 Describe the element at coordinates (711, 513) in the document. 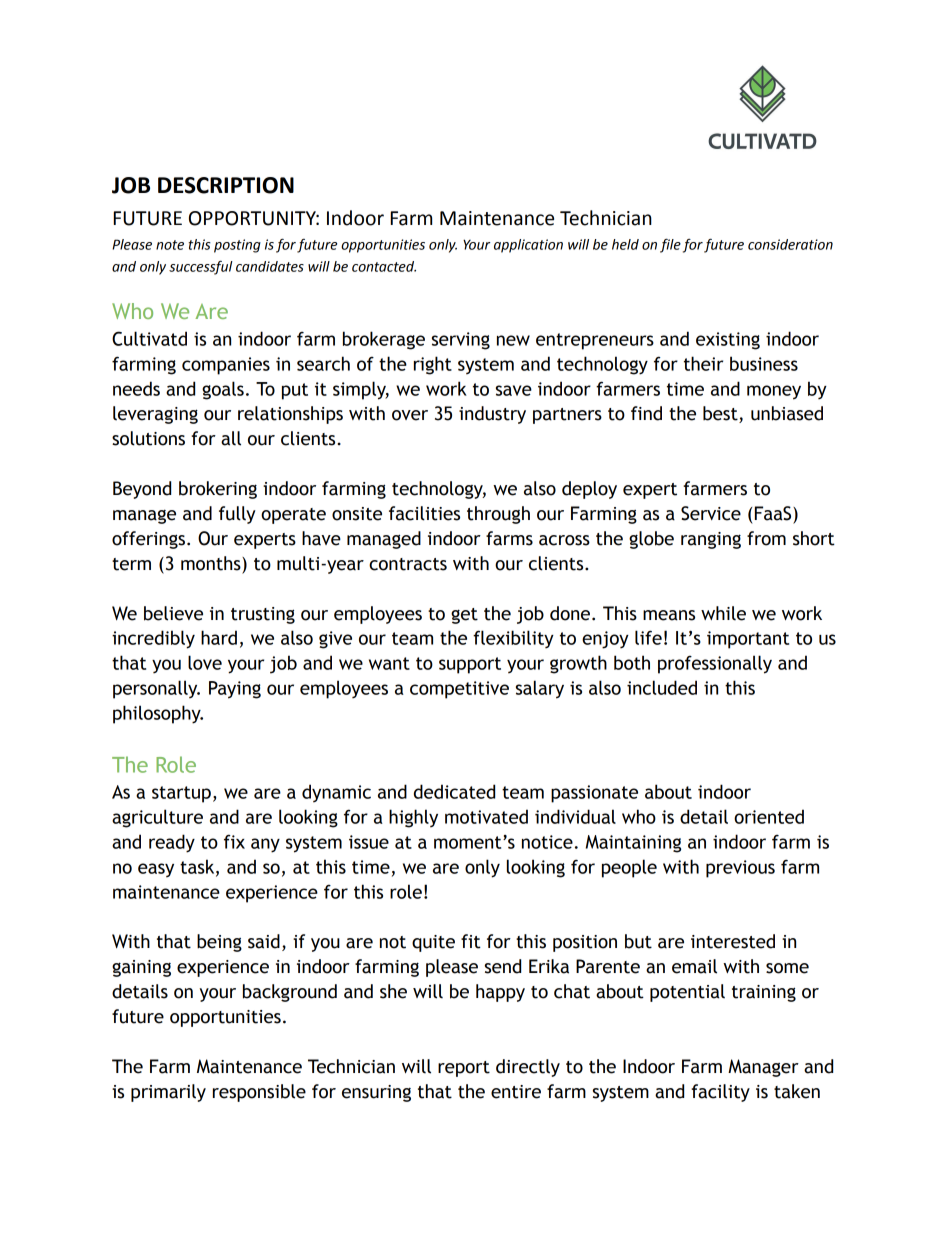

I see `Service` at that location.
